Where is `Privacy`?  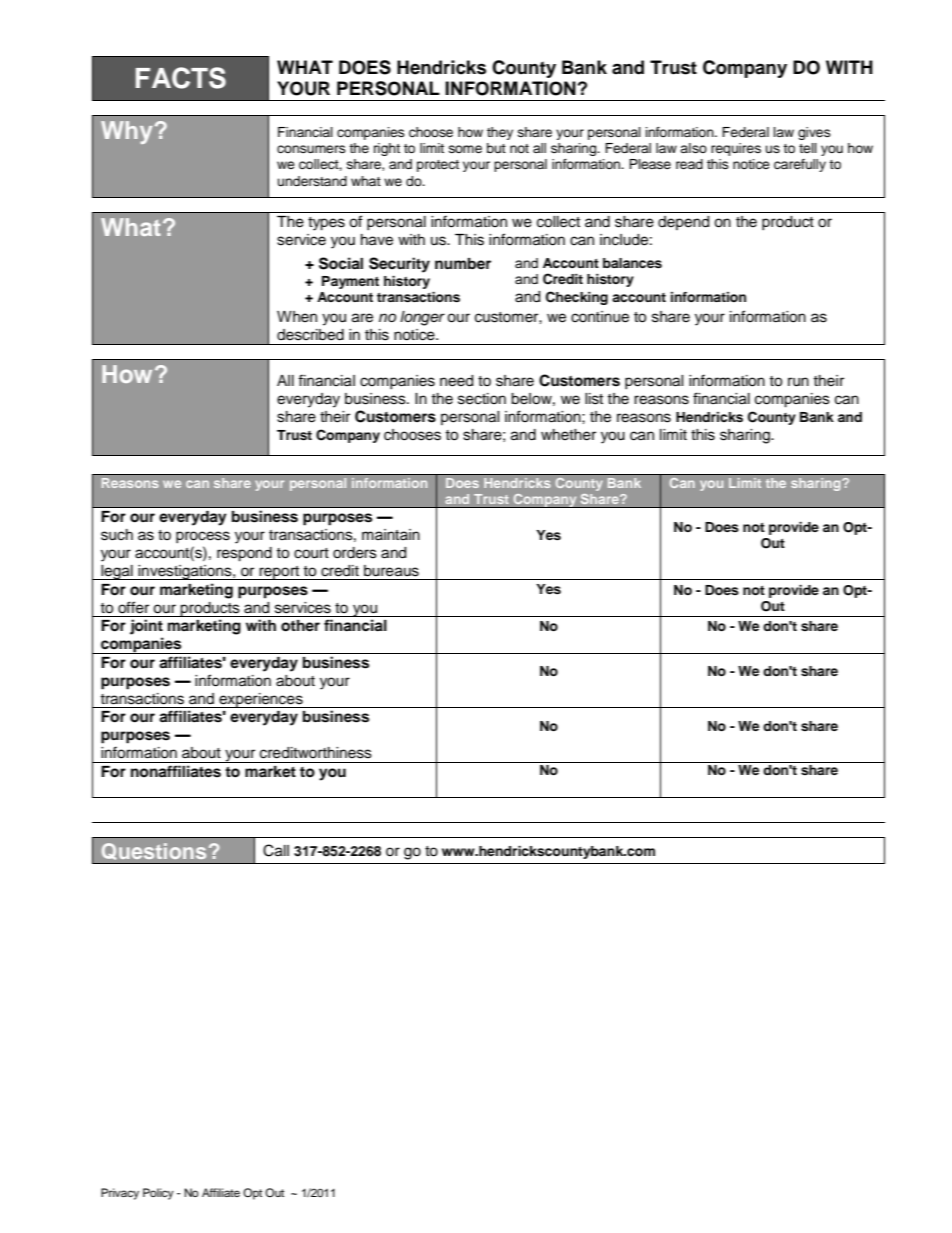
Privacy is located at coordinates (120, 1194).
